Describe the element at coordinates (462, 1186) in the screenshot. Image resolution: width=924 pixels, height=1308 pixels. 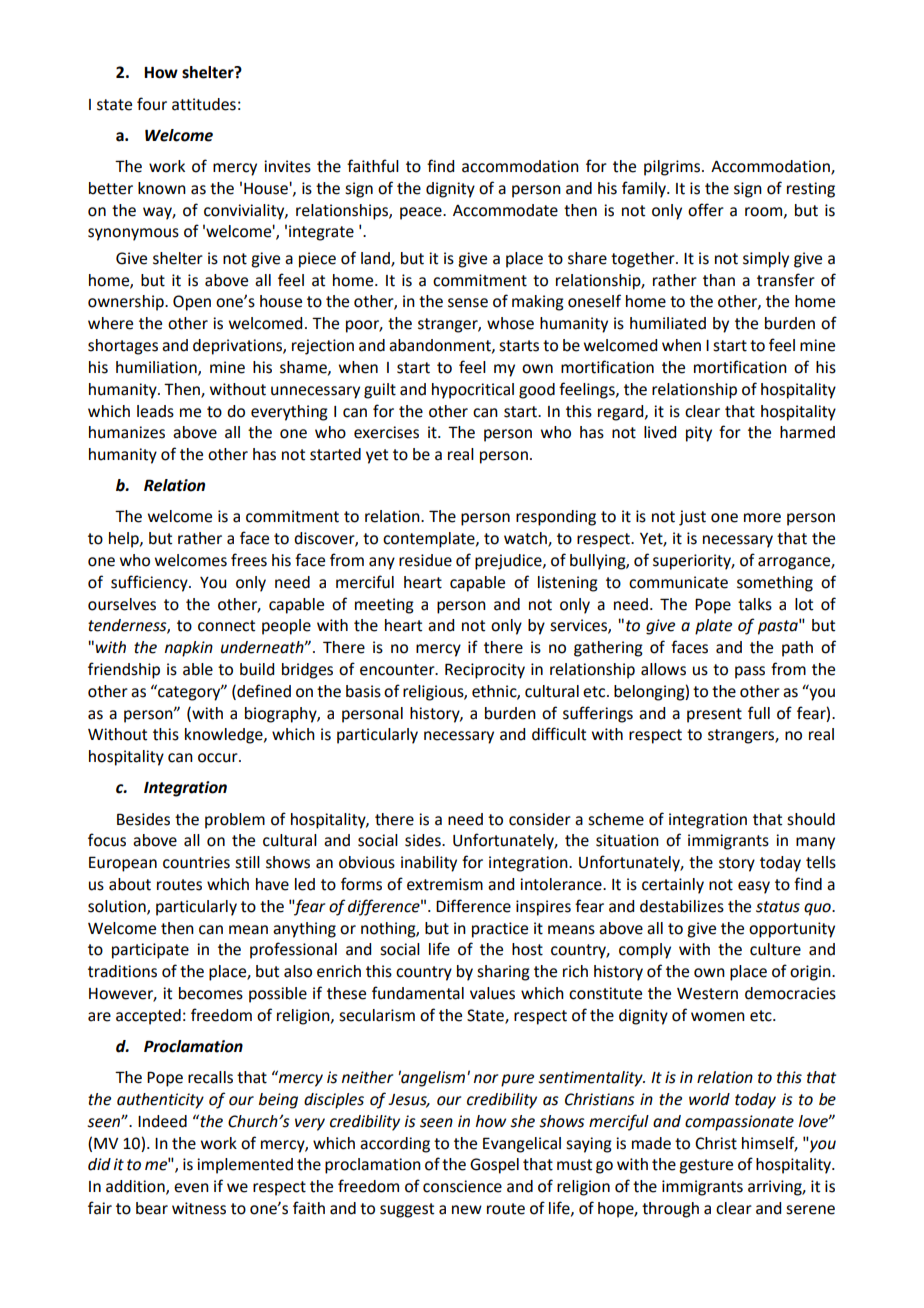
I see `conscience` at that location.
